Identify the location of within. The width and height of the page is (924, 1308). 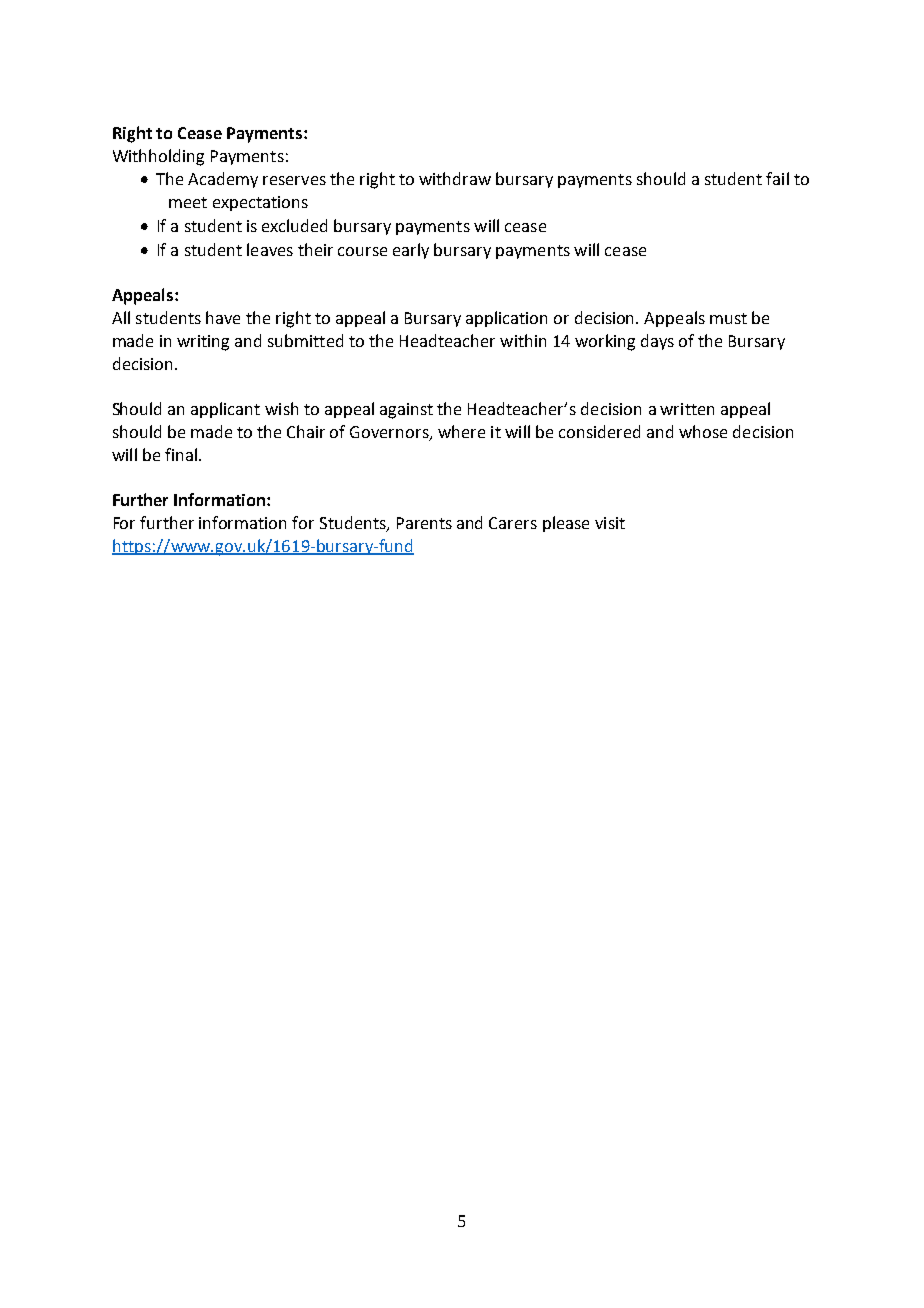
(523, 340).
